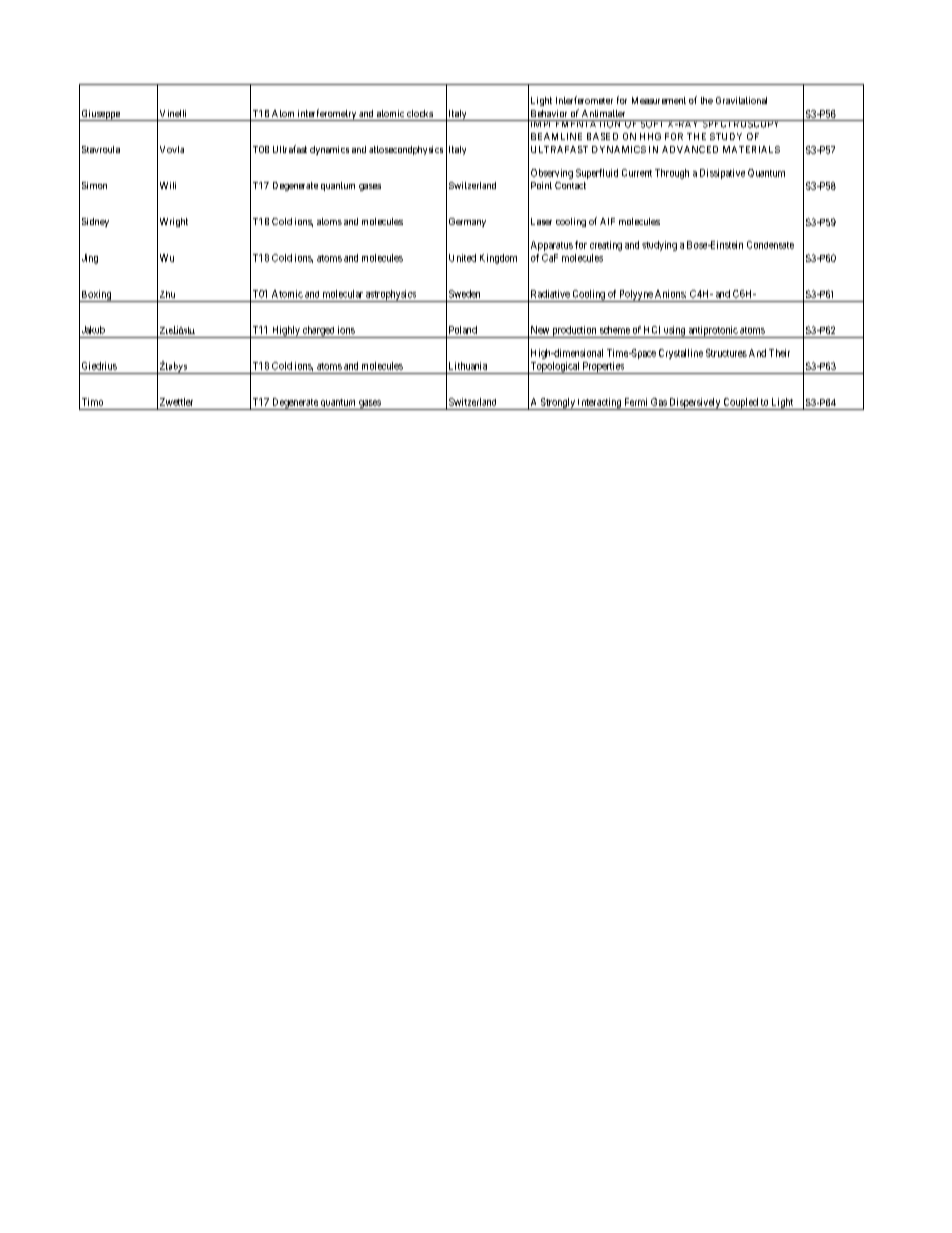  Describe the element at coordinates (558, 404) in the image. I see `Strongly` at that location.
